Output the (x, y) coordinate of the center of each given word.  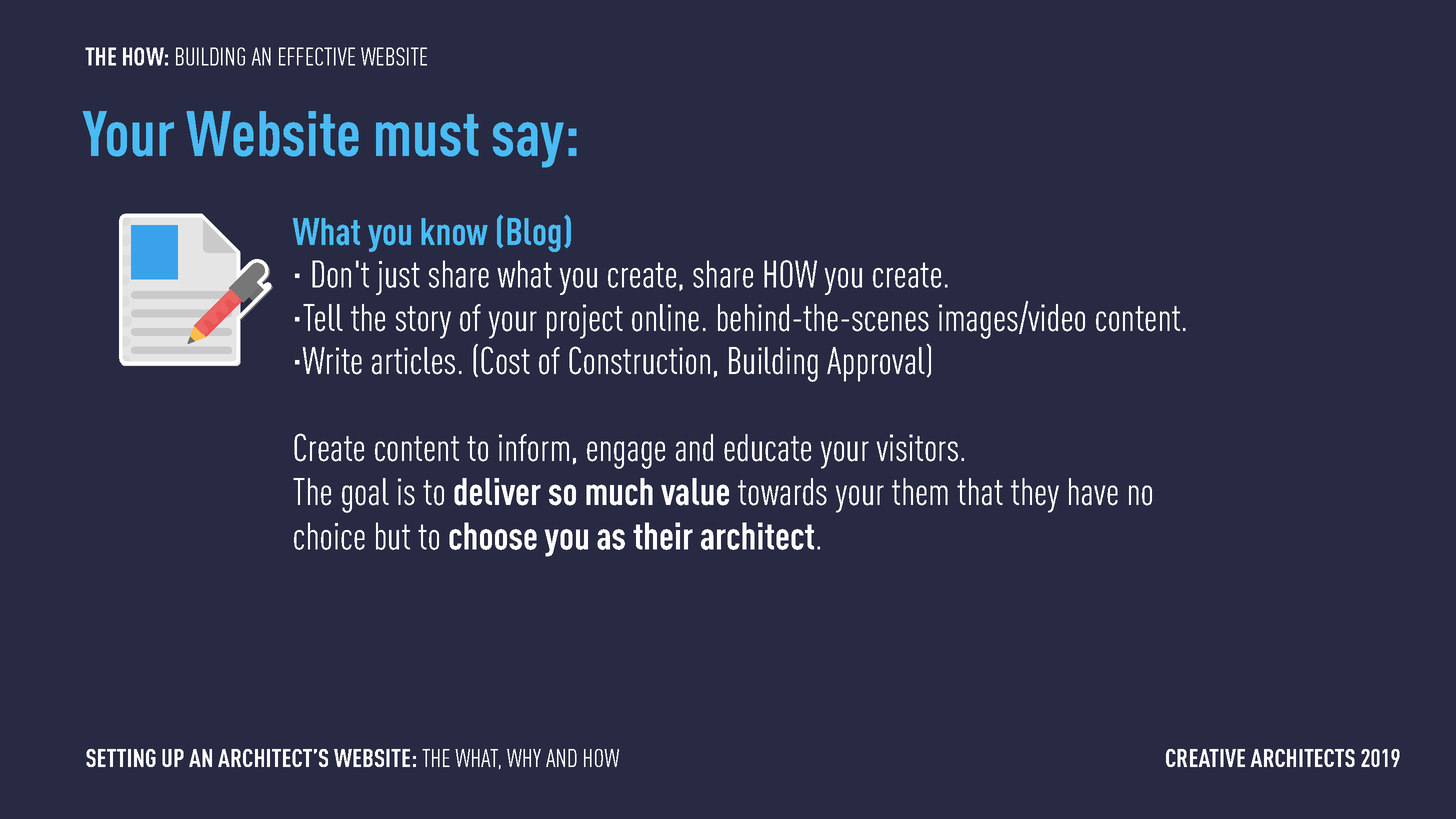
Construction (639, 360)
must (427, 135)
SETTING (121, 758)
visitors (917, 448)
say (528, 145)
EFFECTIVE (317, 56)
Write (332, 361)
